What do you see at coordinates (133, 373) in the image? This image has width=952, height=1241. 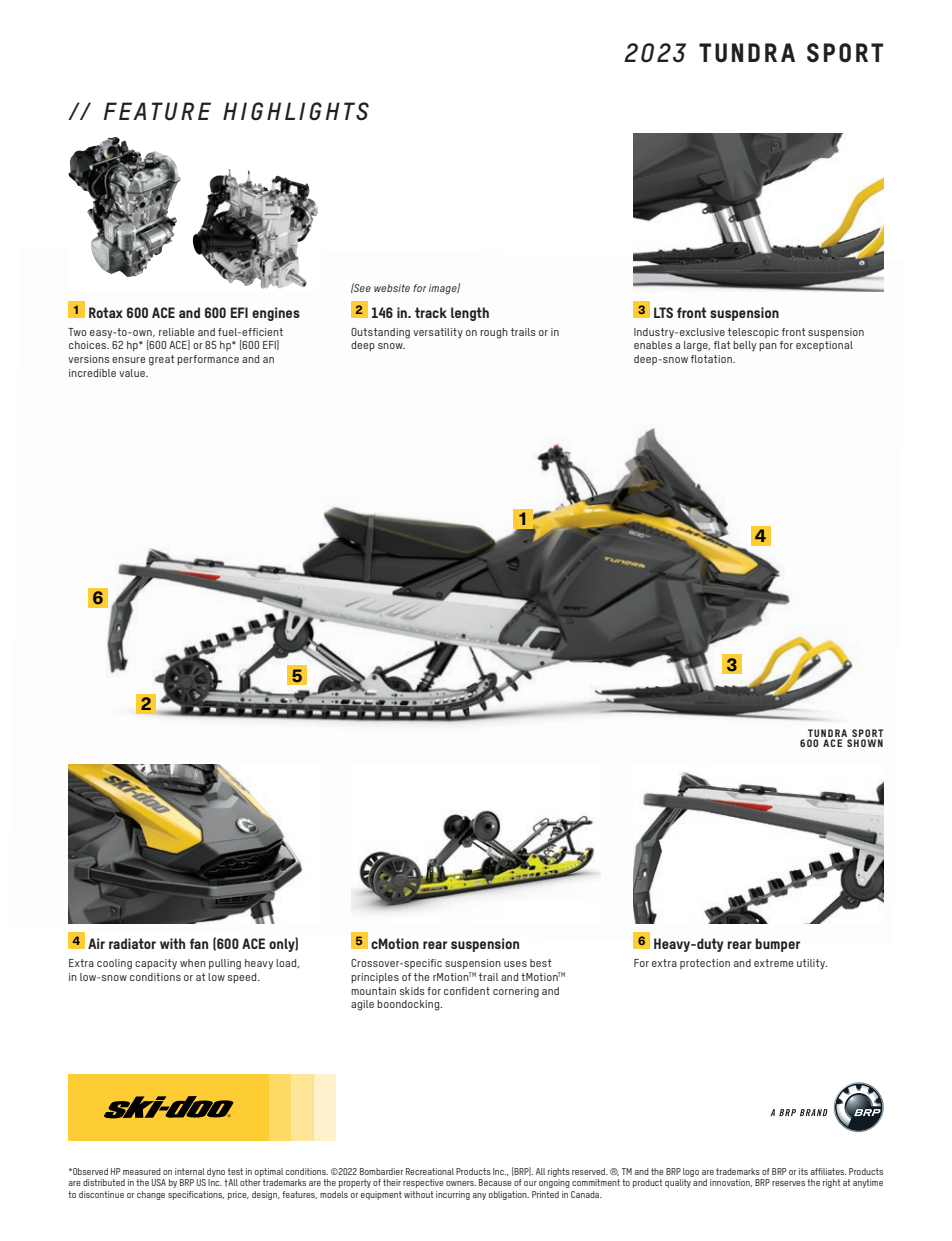 I see `value` at bounding box center [133, 373].
